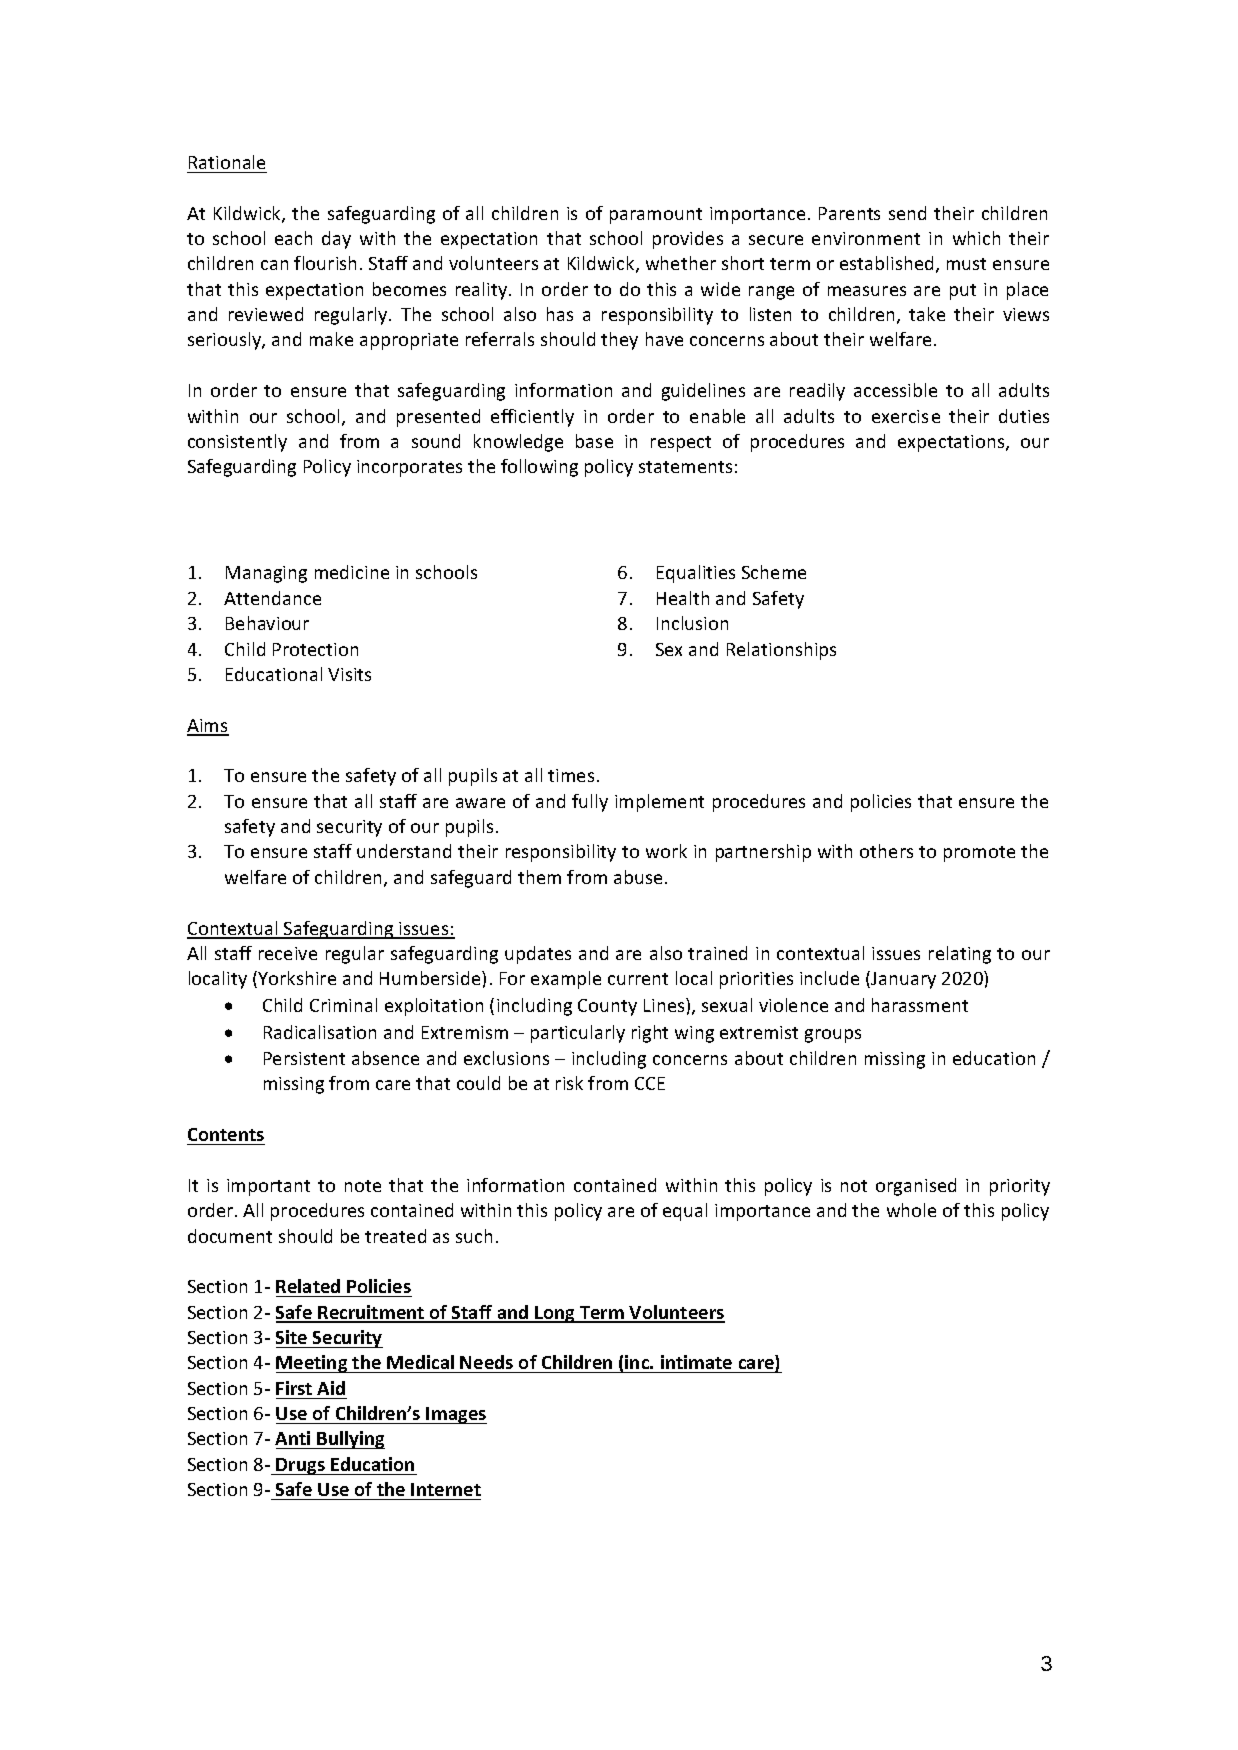 This image has height=1750, width=1238. I want to click on intimate, so click(697, 1364).
